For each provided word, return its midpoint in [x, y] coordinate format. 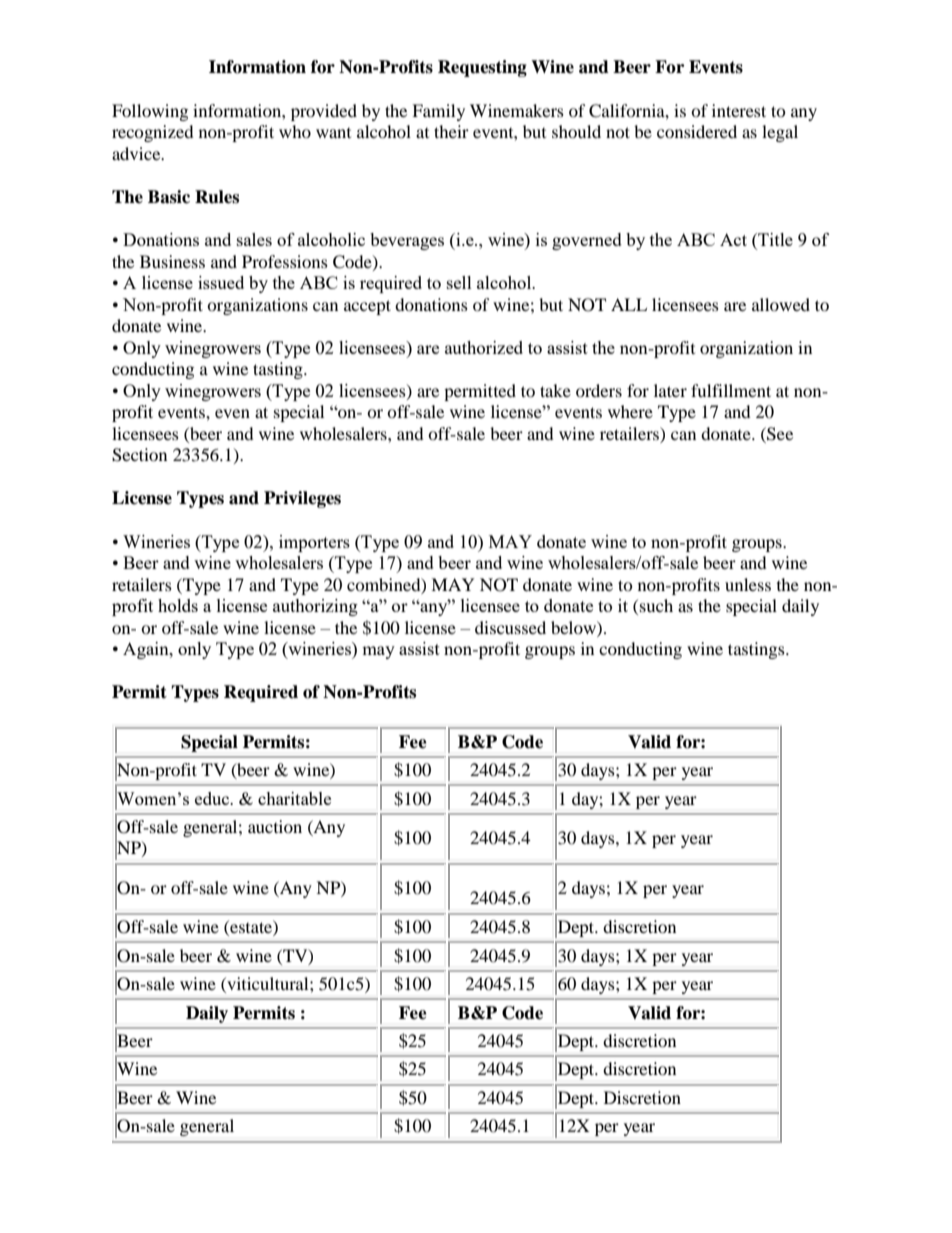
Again [147, 650]
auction [275, 826]
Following [150, 112]
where [630, 411]
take [555, 390]
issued [221, 282]
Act [733, 239]
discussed [510, 627]
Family [438, 112]
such [656, 605]
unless [748, 584]
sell [459, 282]
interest [739, 110]
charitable [294, 798]
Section [139, 455]
